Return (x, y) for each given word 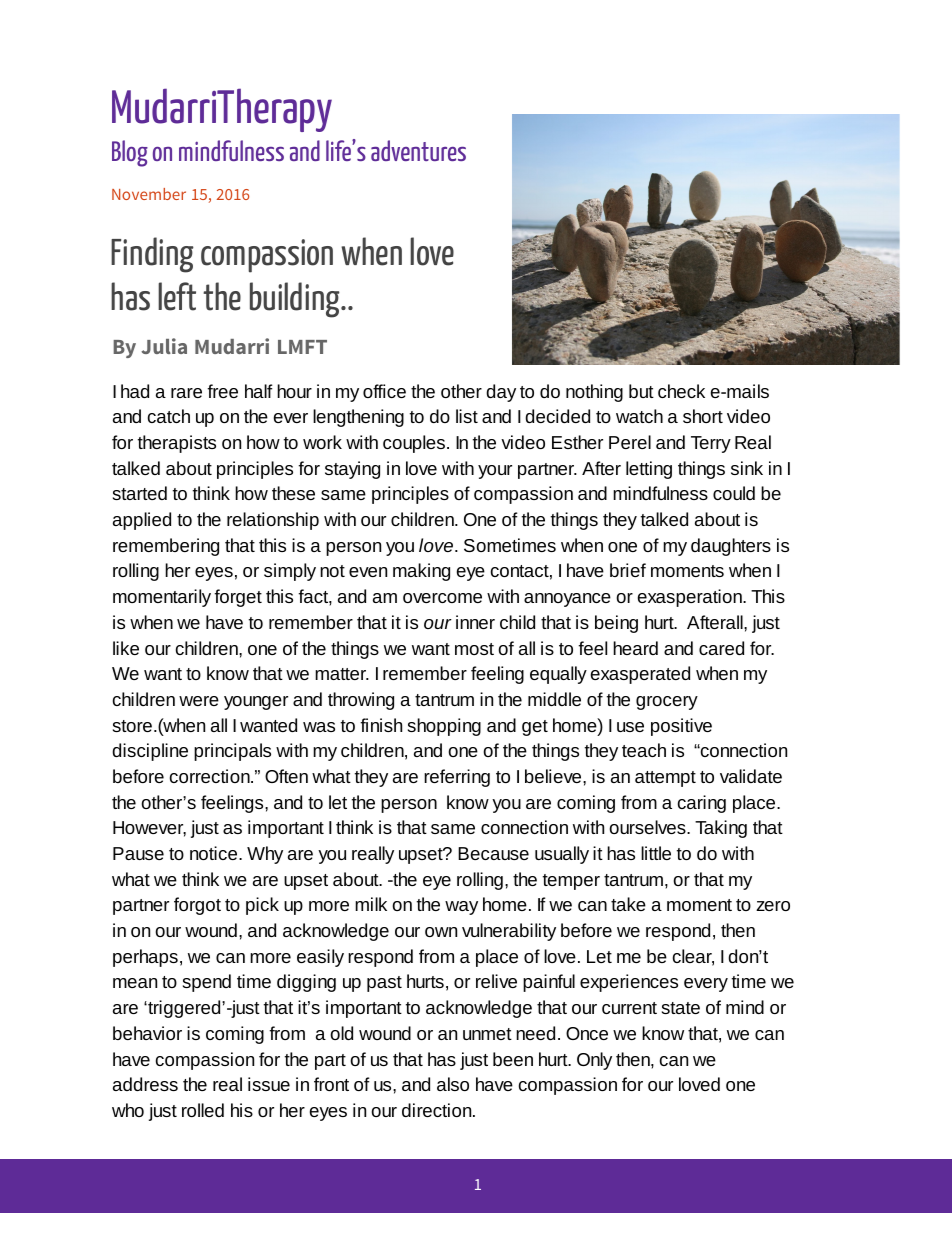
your (495, 472)
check (681, 391)
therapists (177, 444)
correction (211, 776)
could (734, 493)
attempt (665, 779)
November (149, 194)
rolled (203, 1110)
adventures (418, 150)
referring (457, 778)
